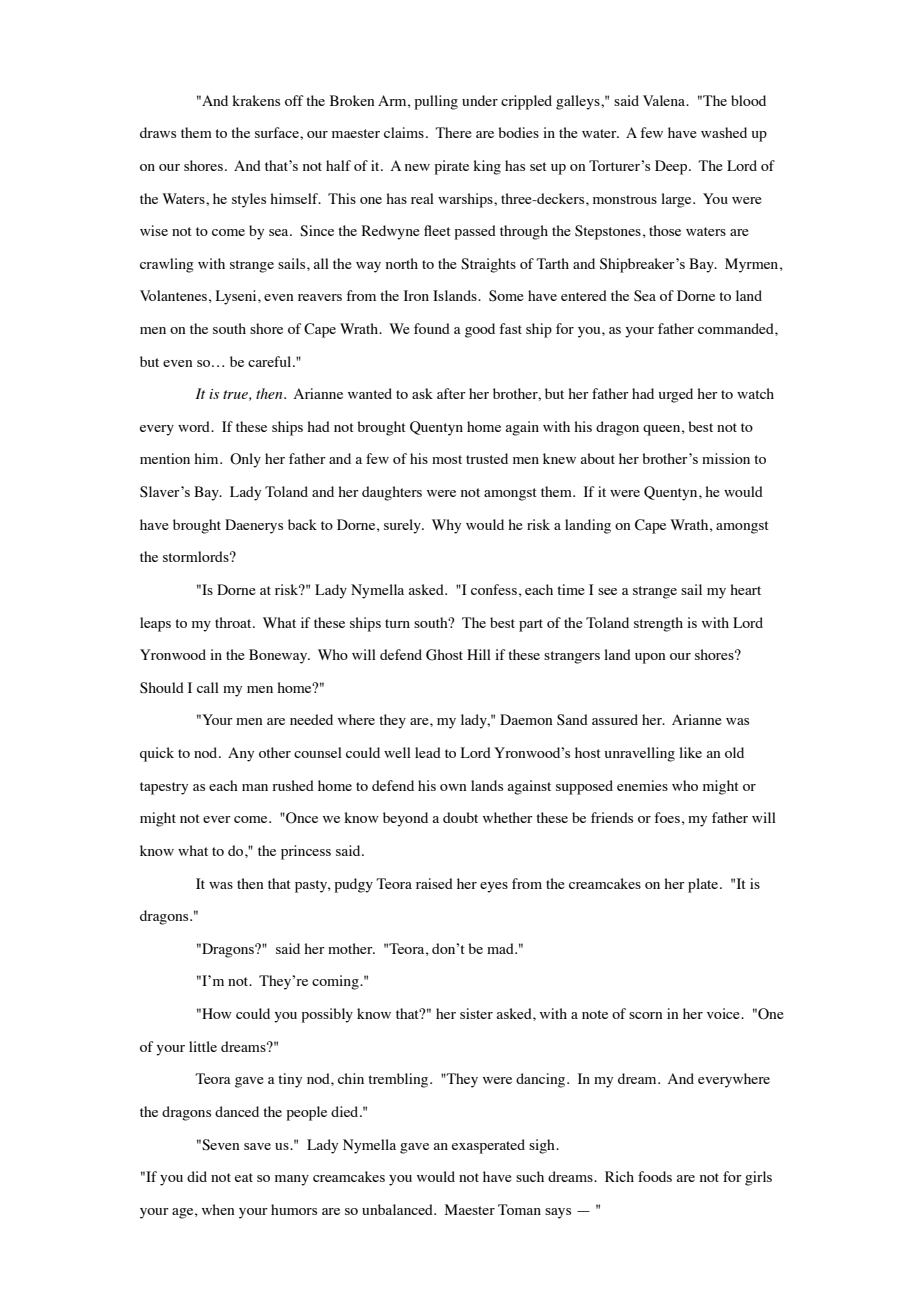  Describe the element at coordinates (479, 654) in the screenshot. I see `Hill` at that location.
